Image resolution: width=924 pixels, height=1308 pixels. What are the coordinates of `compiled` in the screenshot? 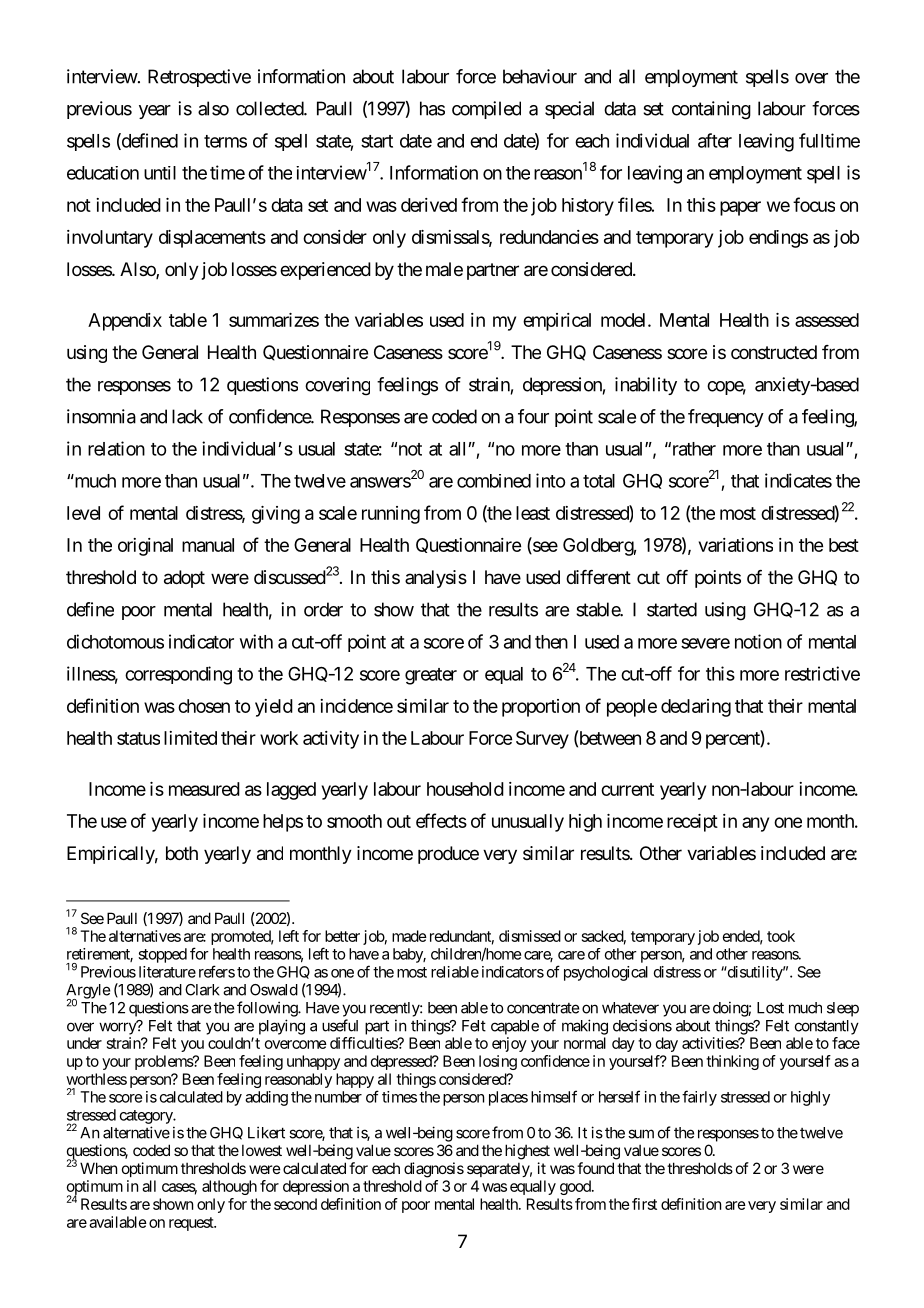 It's located at (486, 110).
